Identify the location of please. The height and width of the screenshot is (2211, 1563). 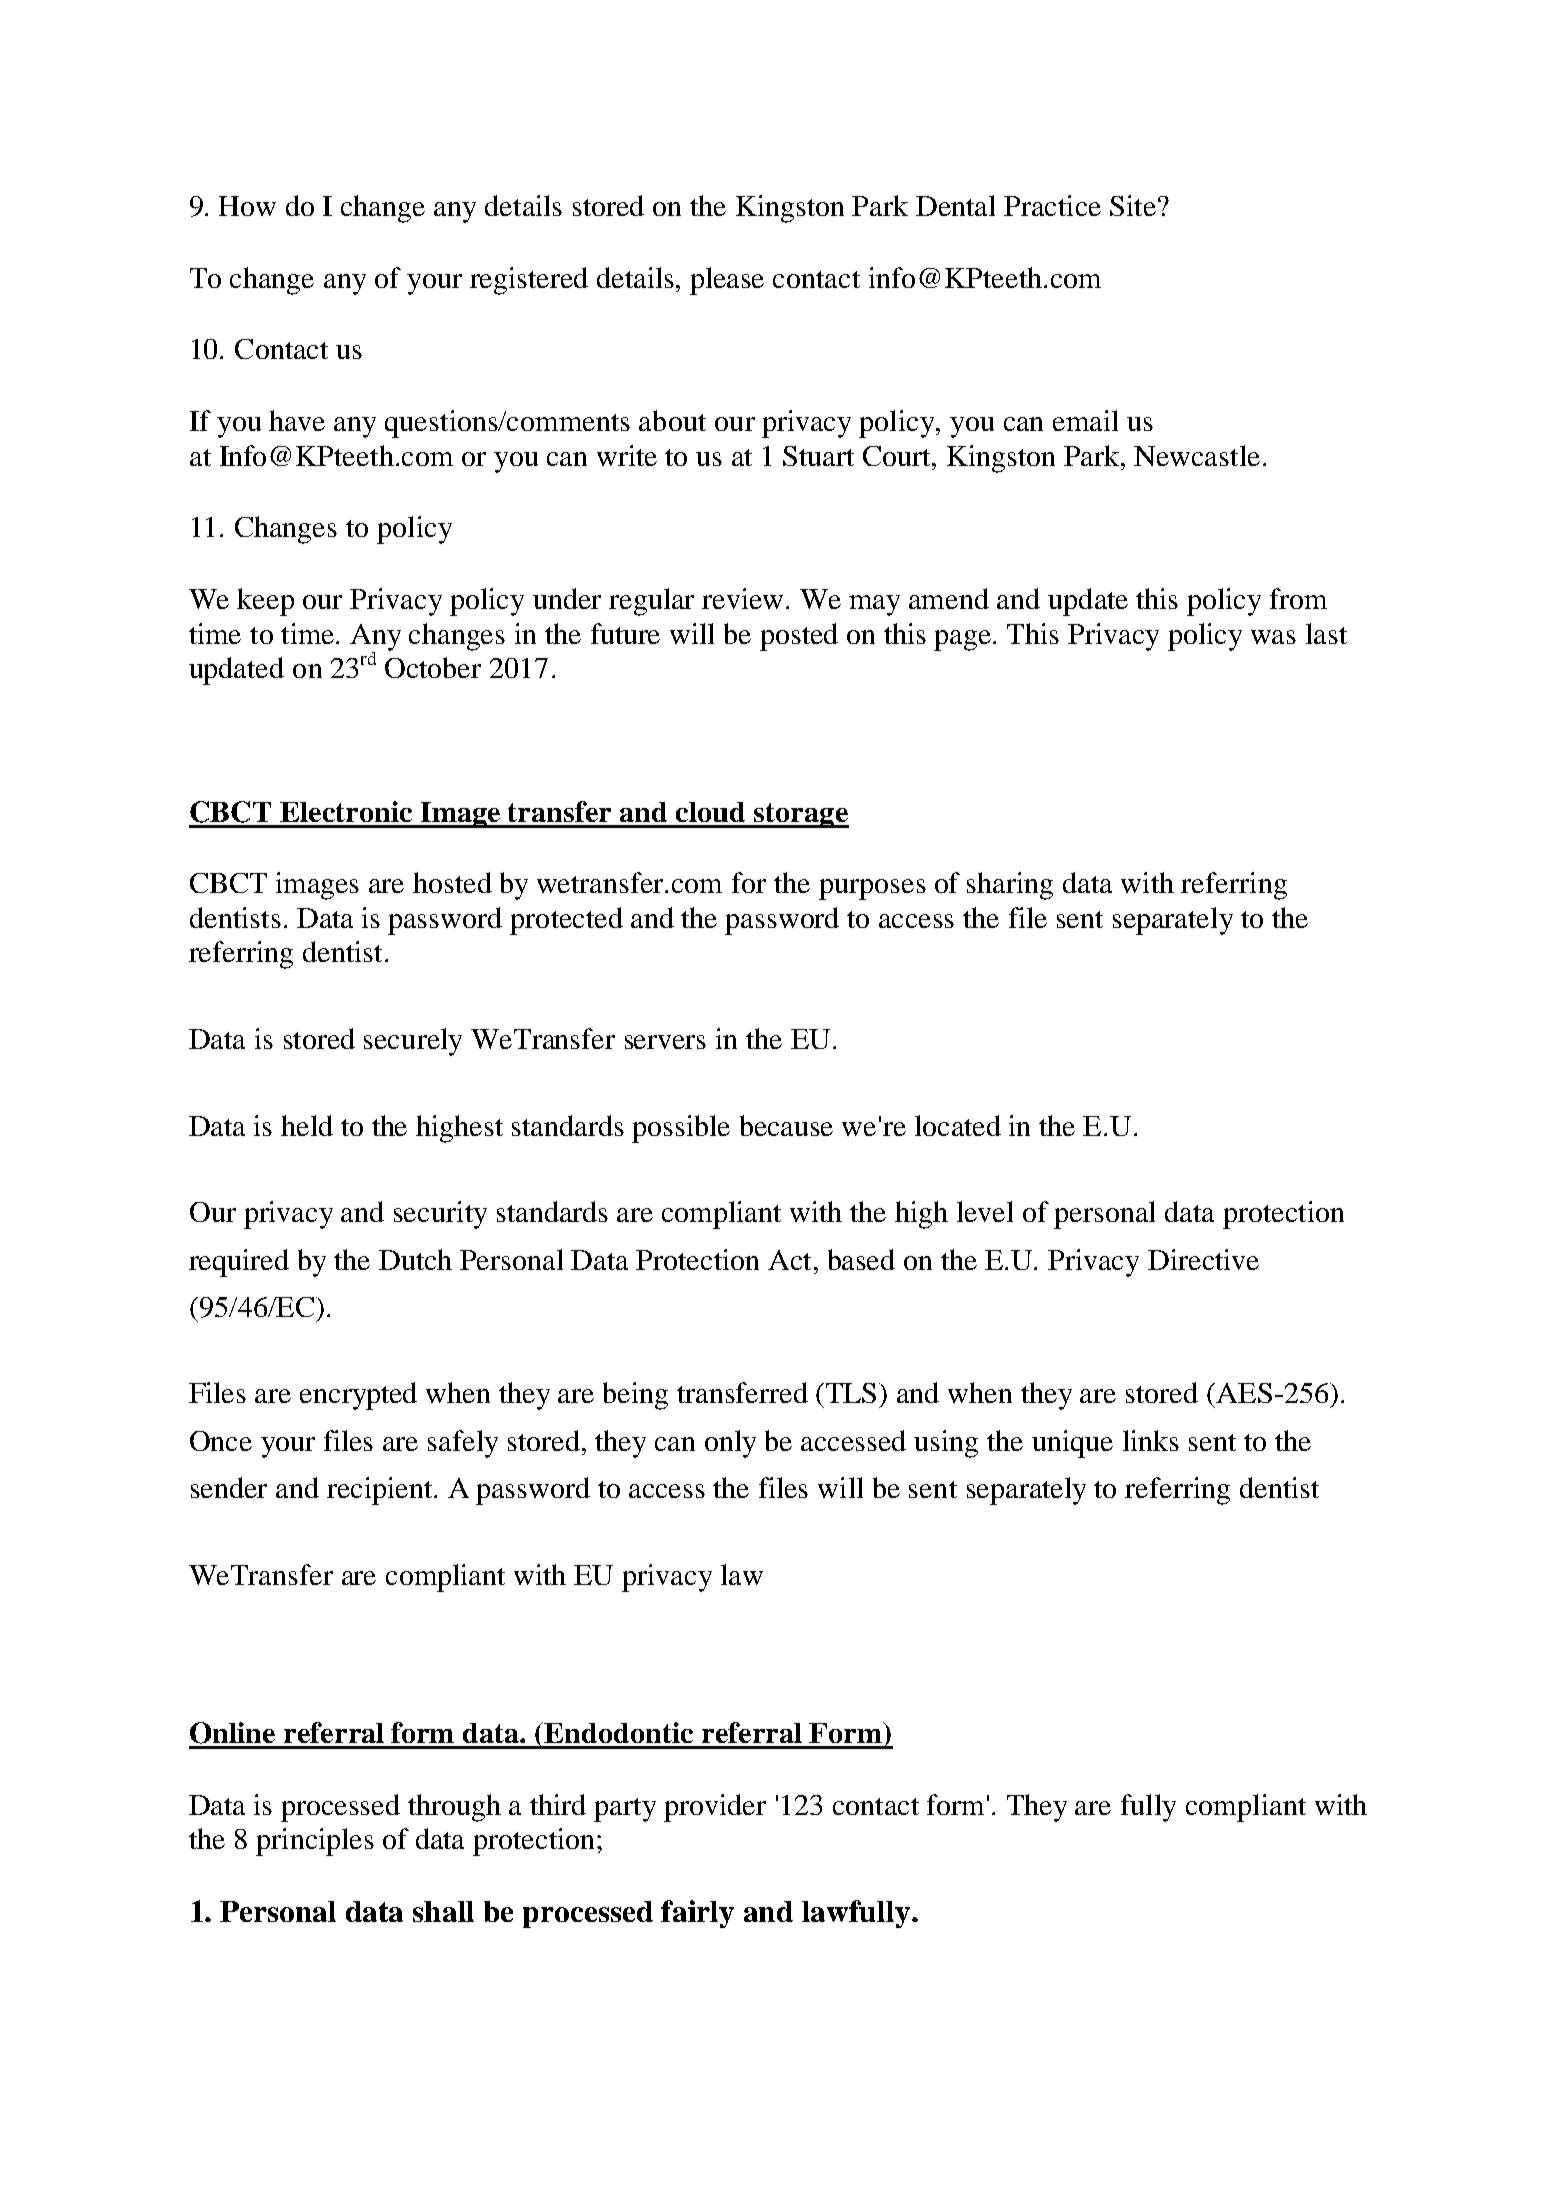
(727, 281).
